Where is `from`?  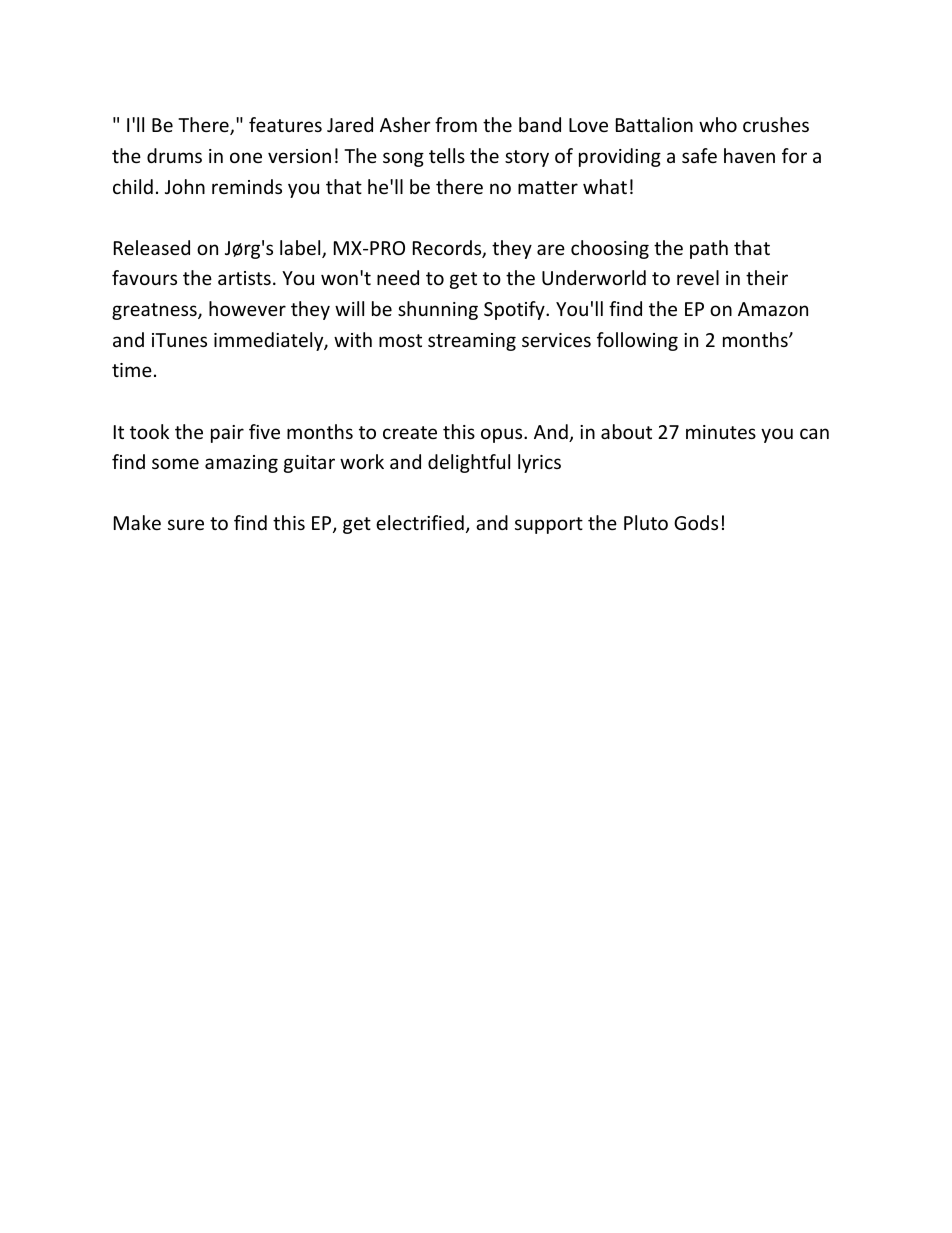
from is located at coordinates (456, 124).
